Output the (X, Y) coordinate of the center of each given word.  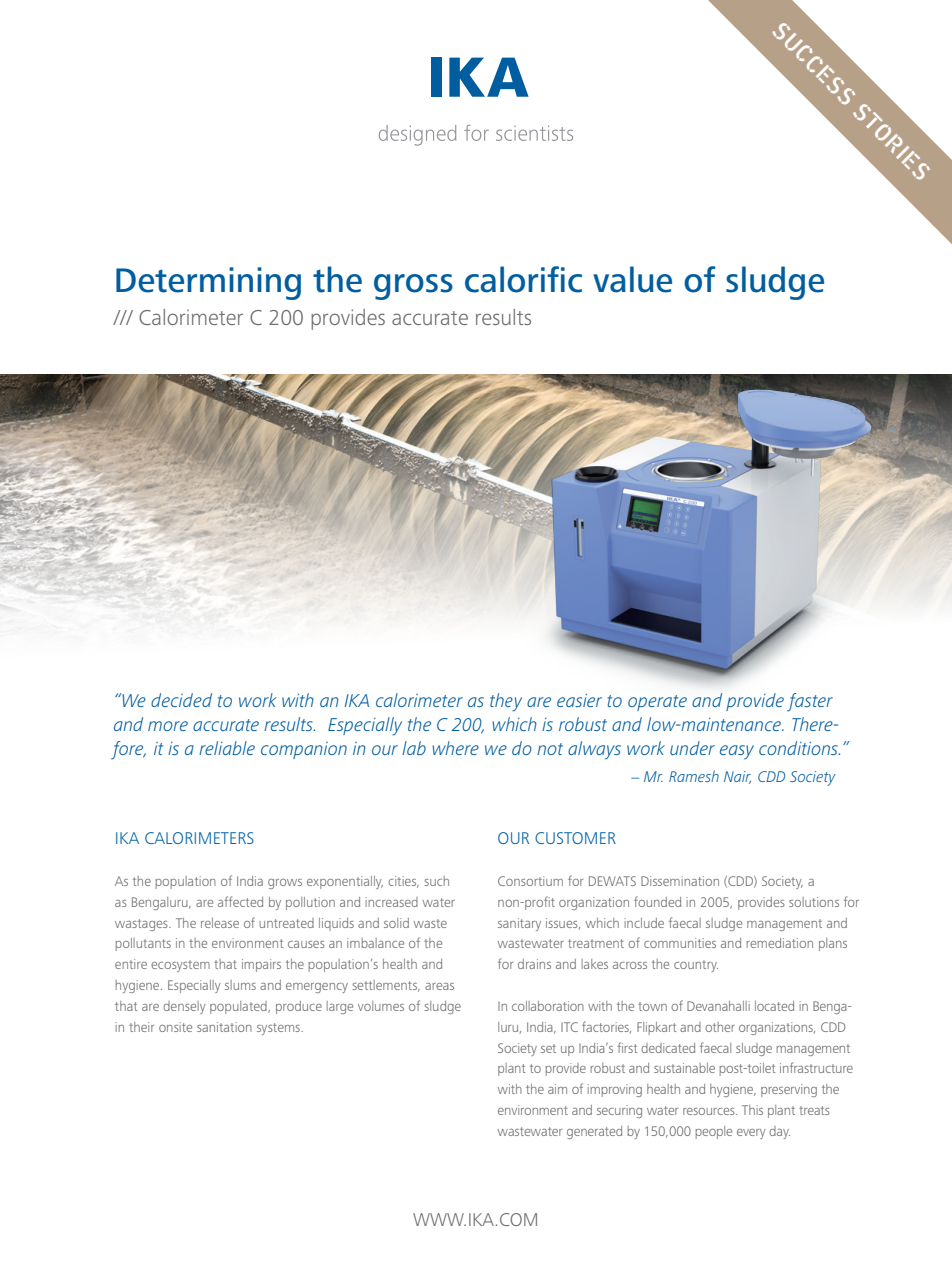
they (506, 702)
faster (810, 702)
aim (557, 1089)
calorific (523, 279)
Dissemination (680, 881)
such (436, 881)
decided (181, 700)
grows (285, 884)
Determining (208, 283)
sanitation (224, 1027)
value (632, 279)
